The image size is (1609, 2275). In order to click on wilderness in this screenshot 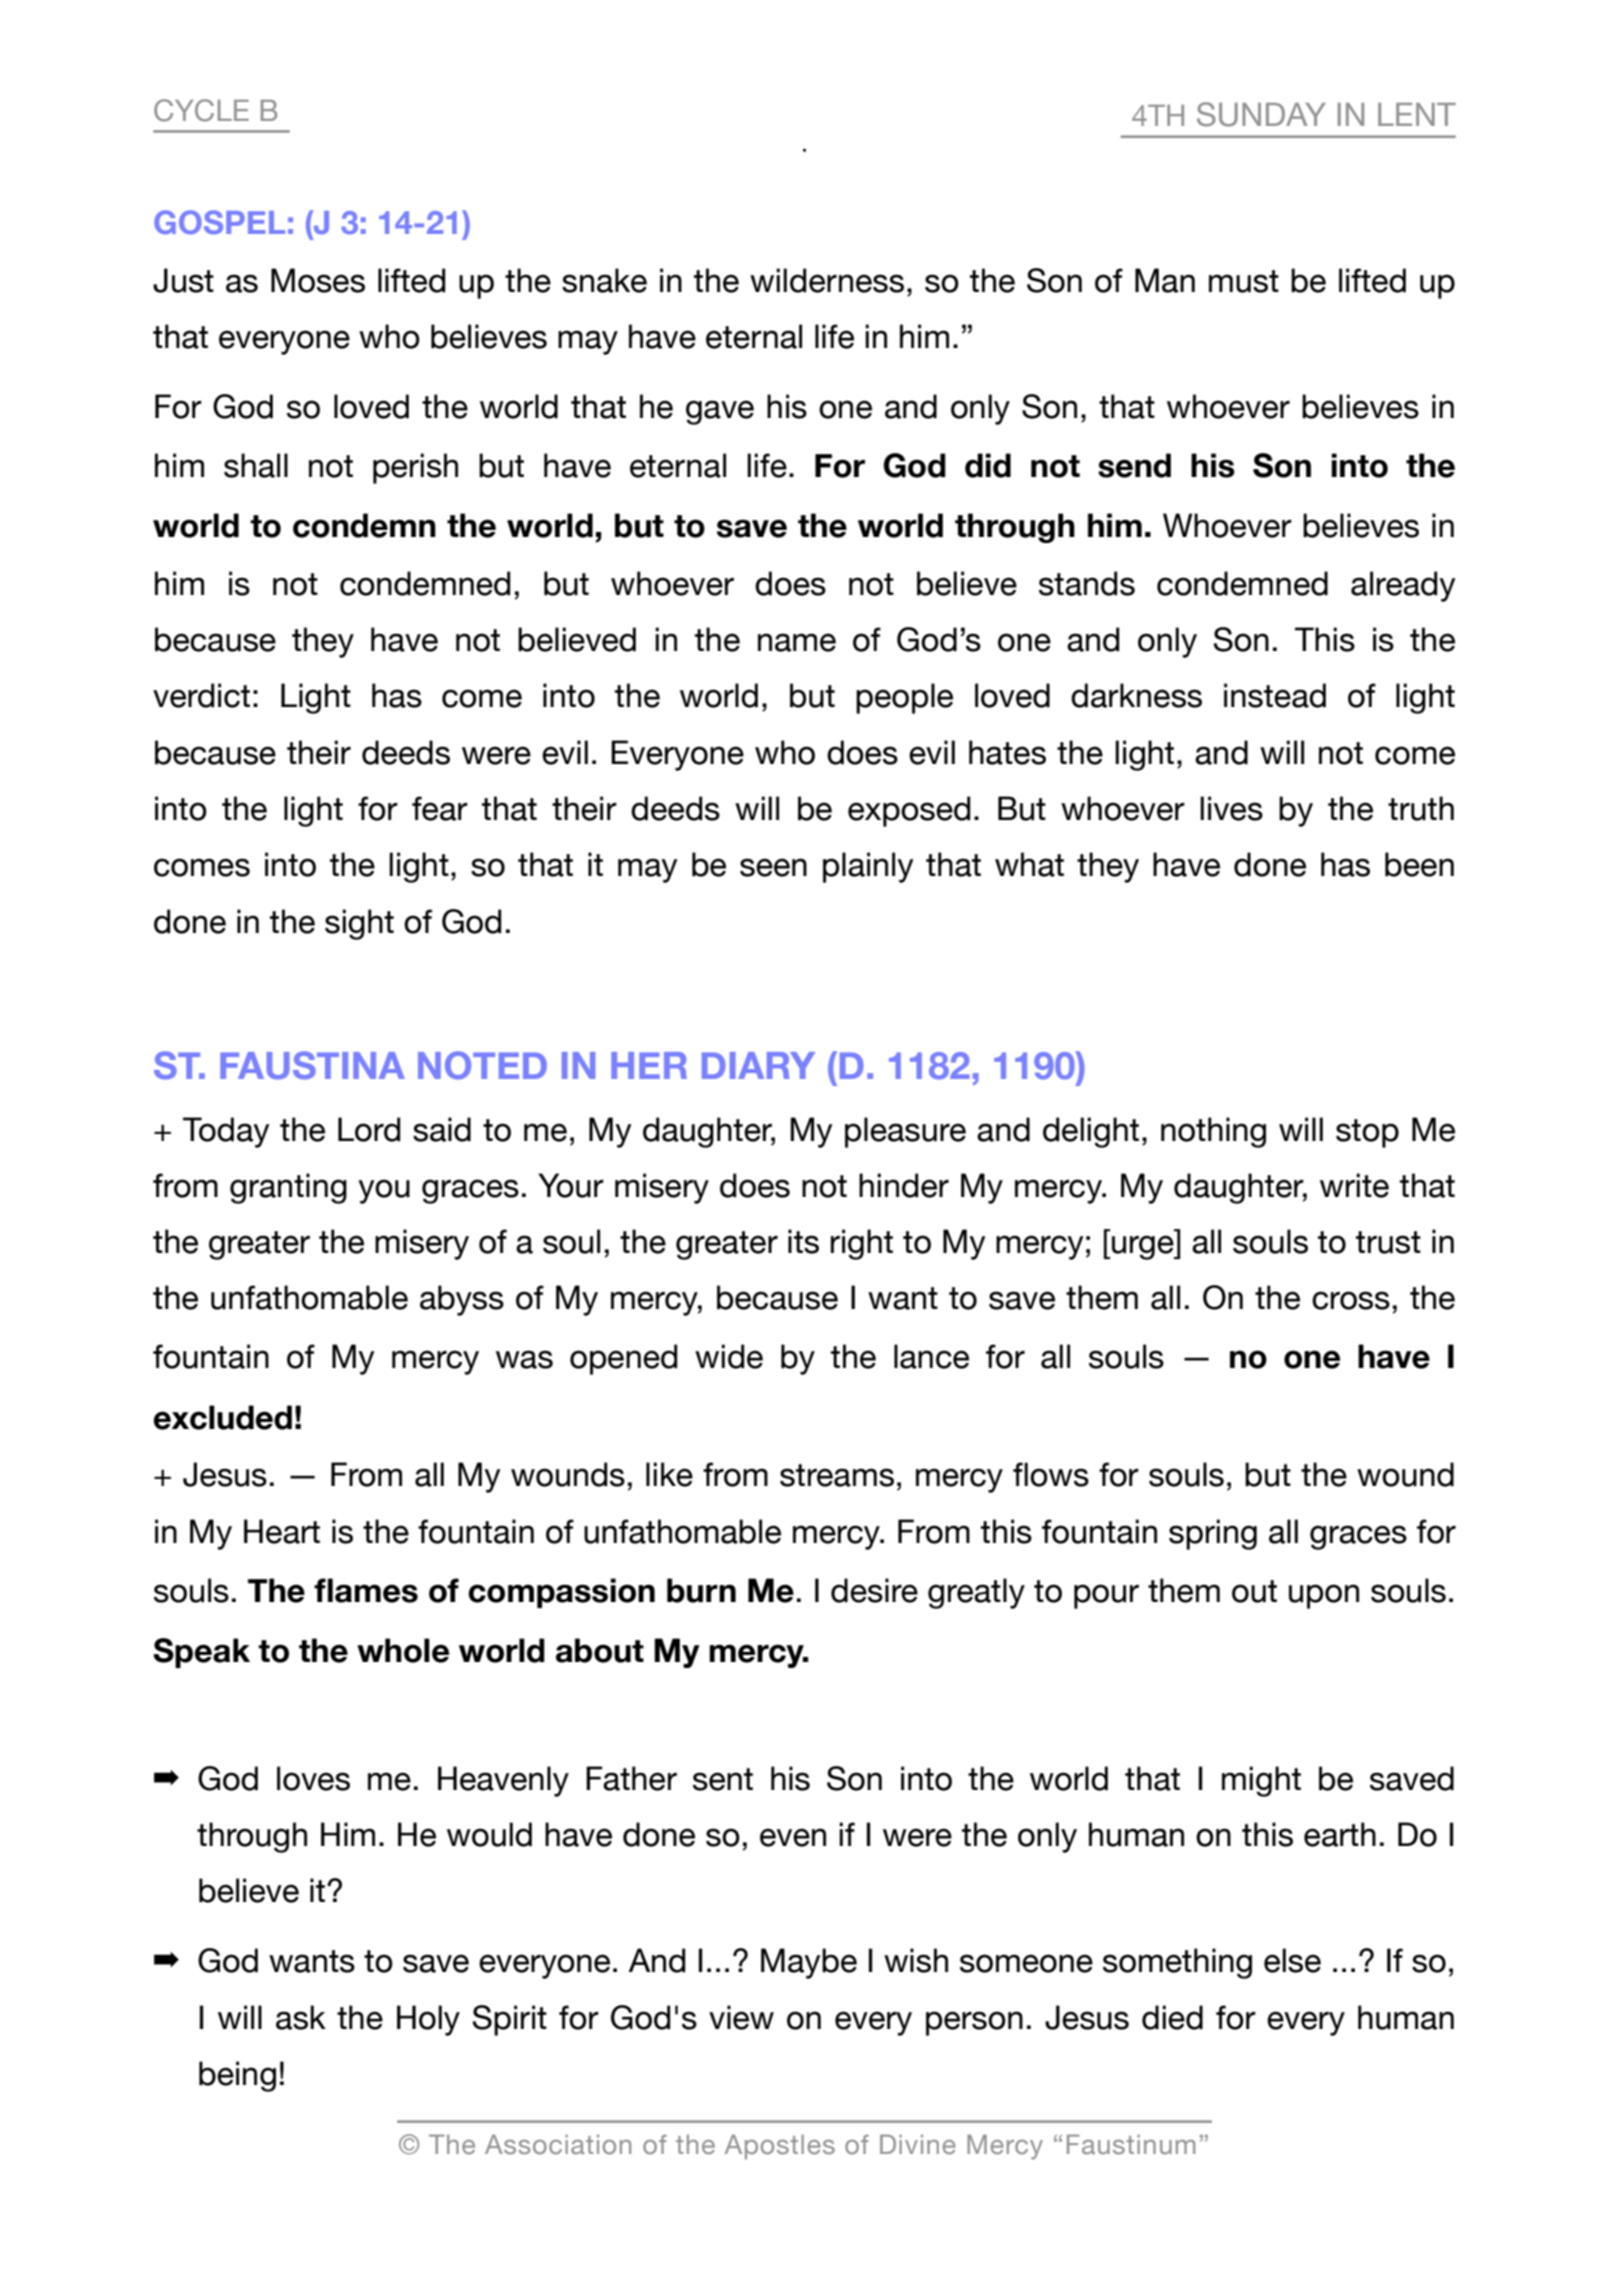, I will do `click(827, 280)`.
